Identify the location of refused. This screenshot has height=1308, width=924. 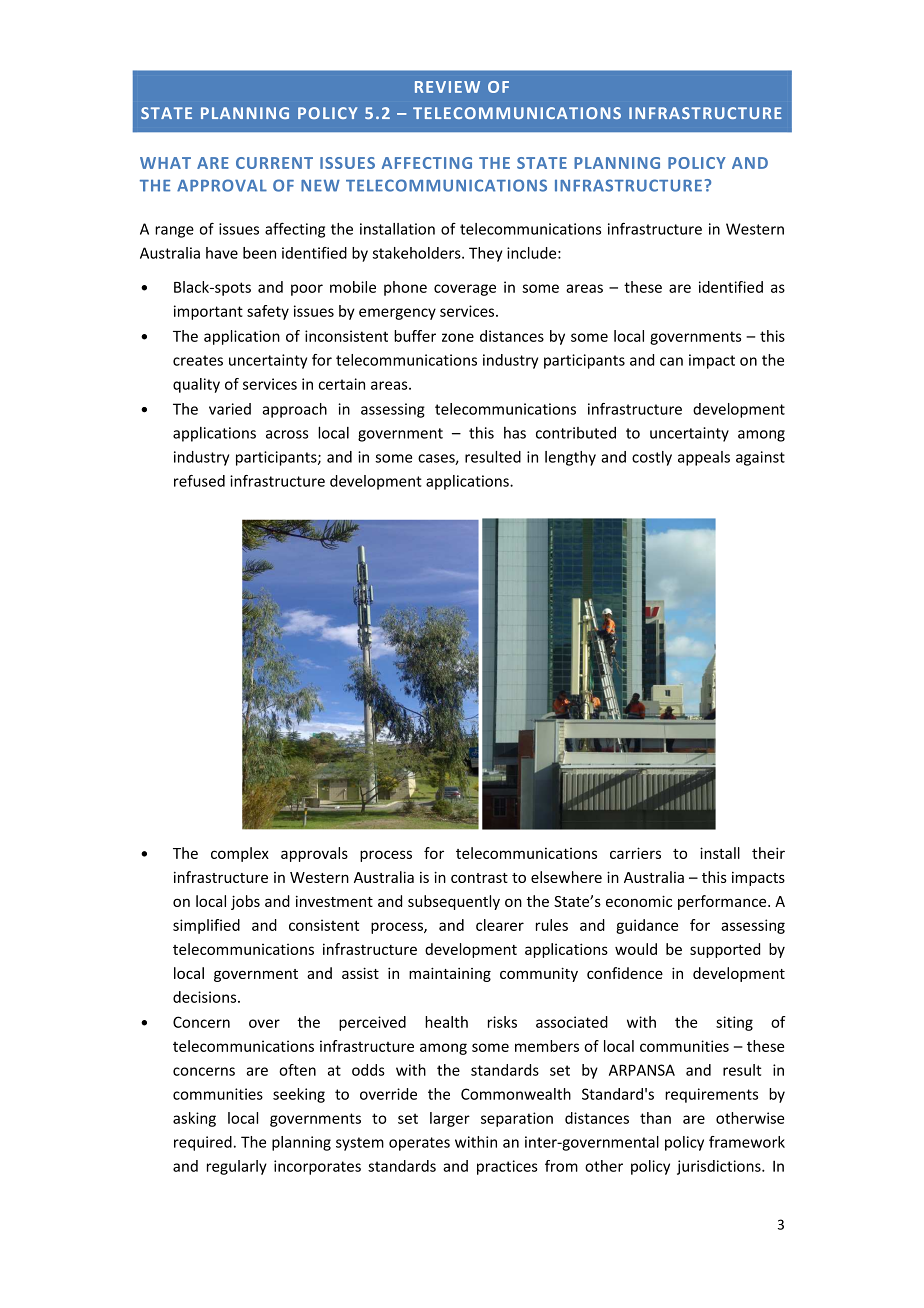
(199, 481).
